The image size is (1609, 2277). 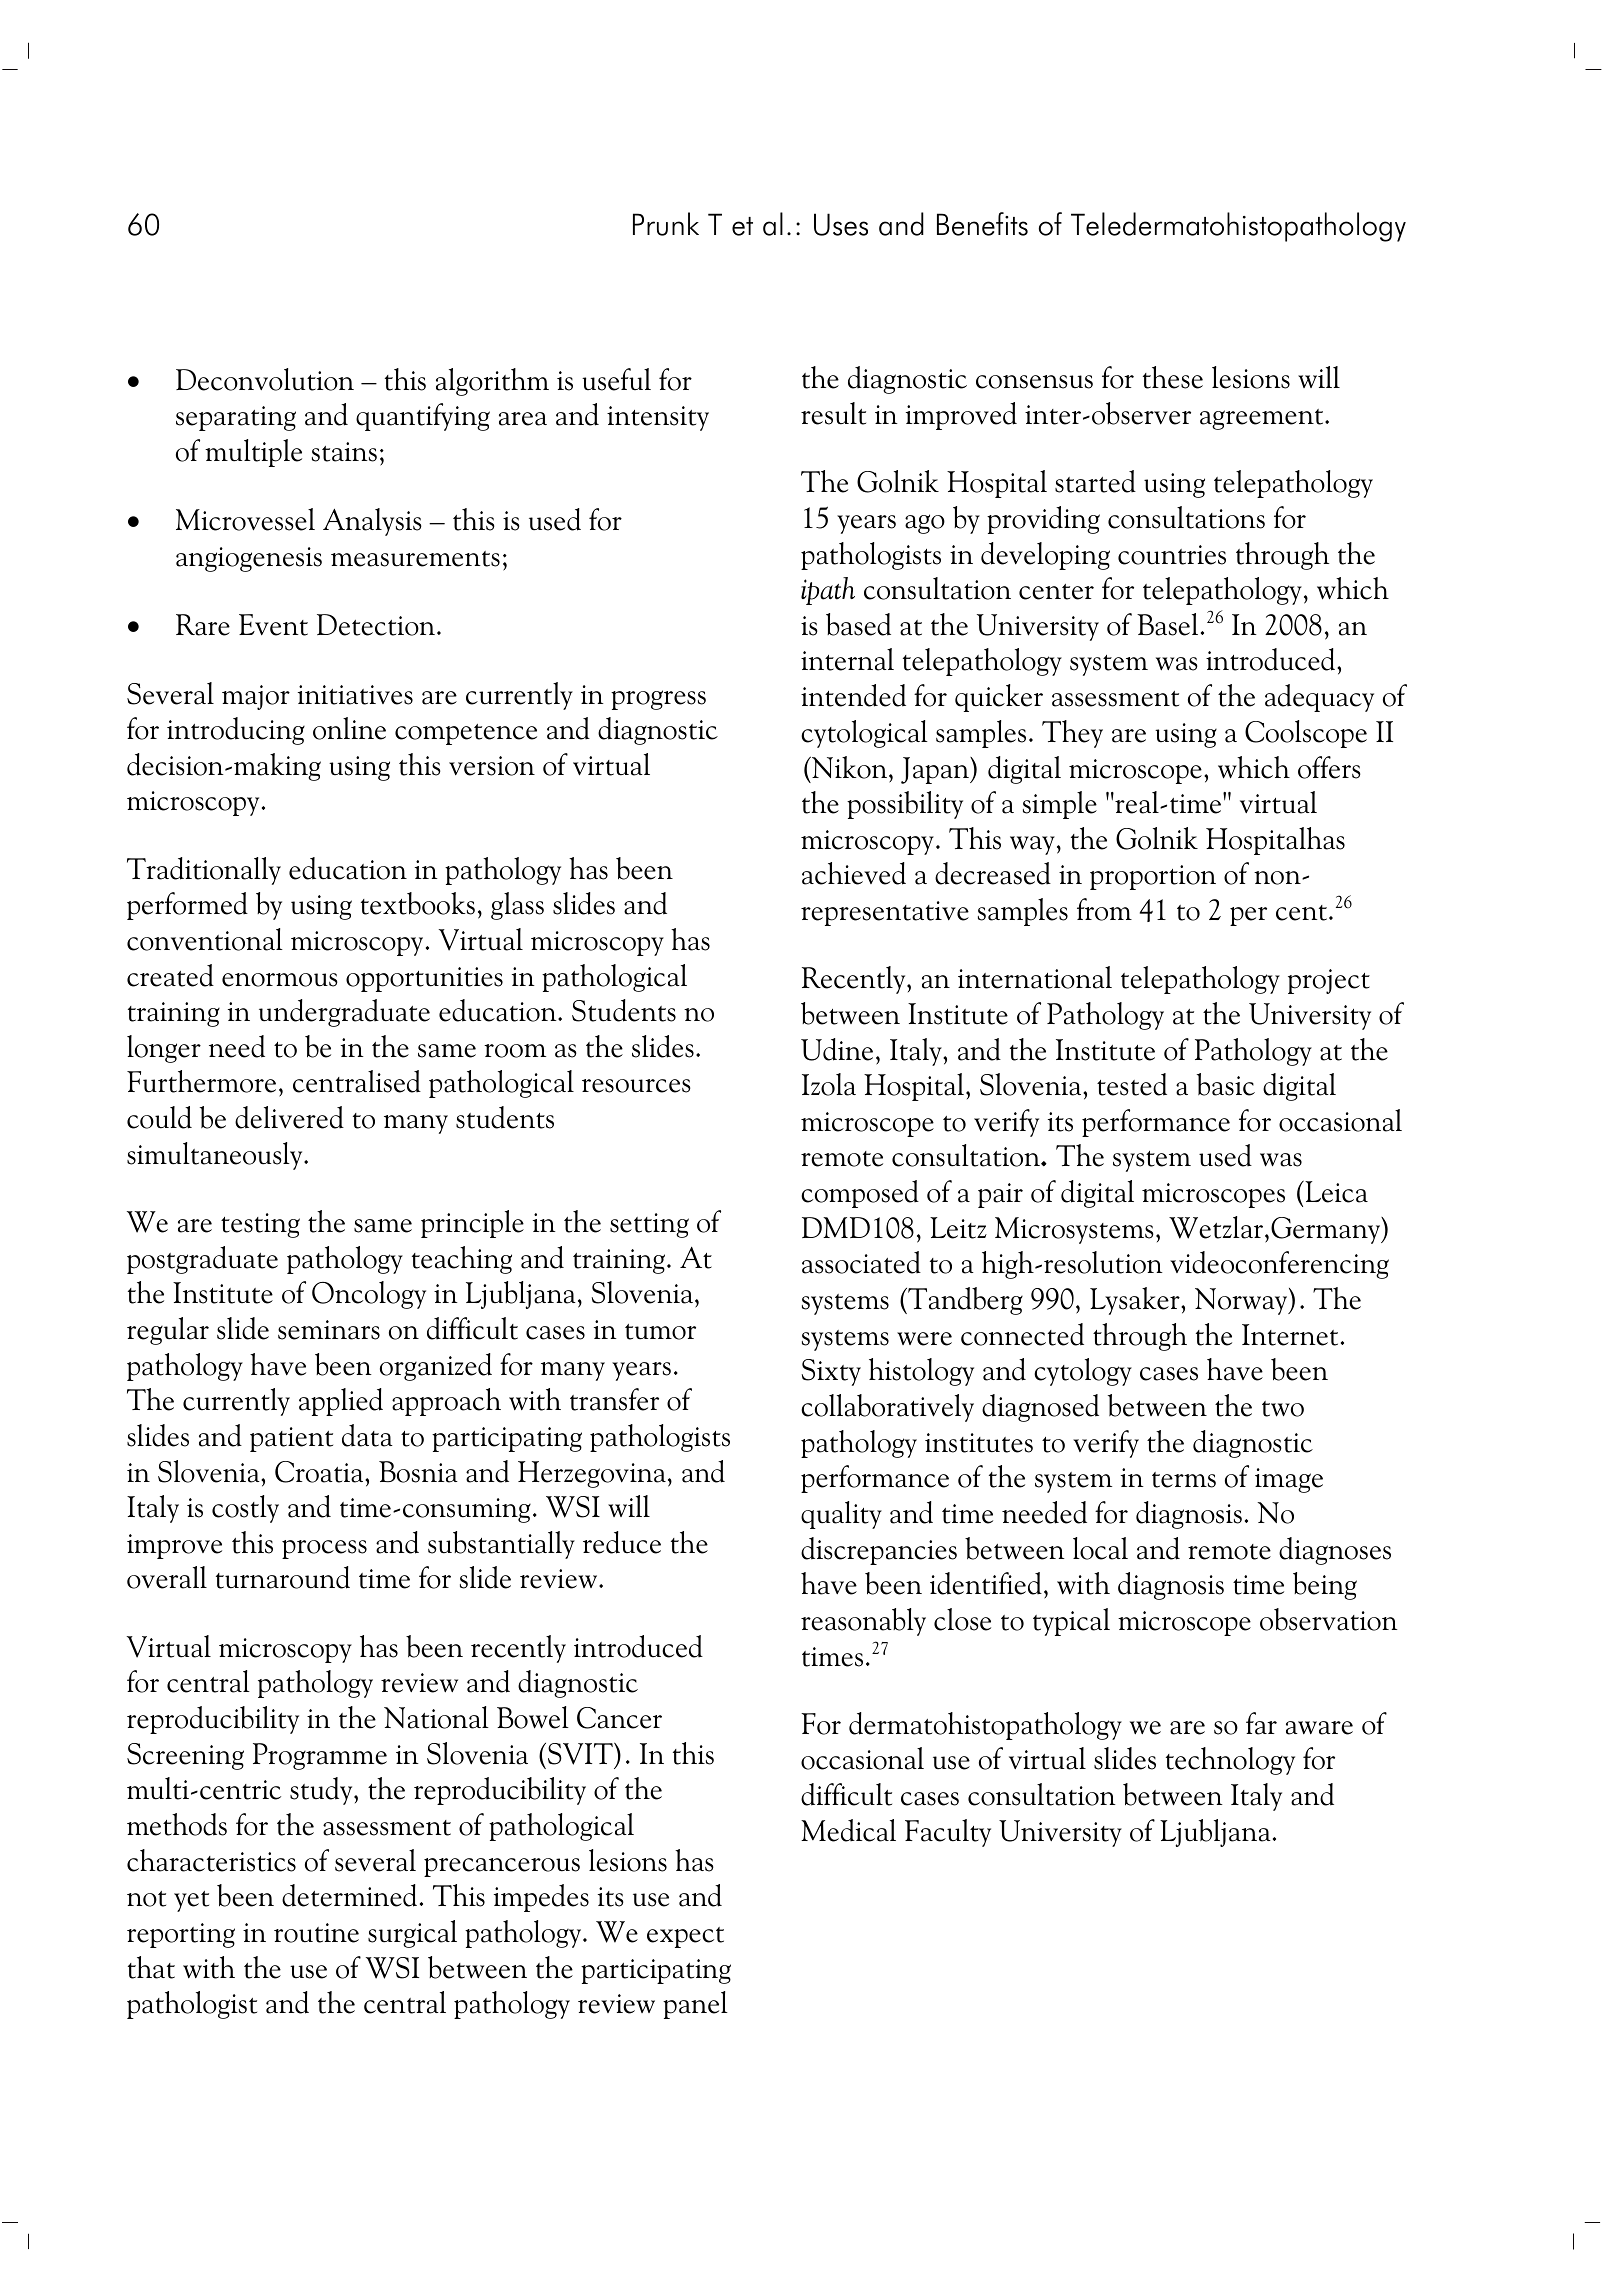 What do you see at coordinates (841, 224) in the screenshot?
I see `Uses` at bounding box center [841, 224].
